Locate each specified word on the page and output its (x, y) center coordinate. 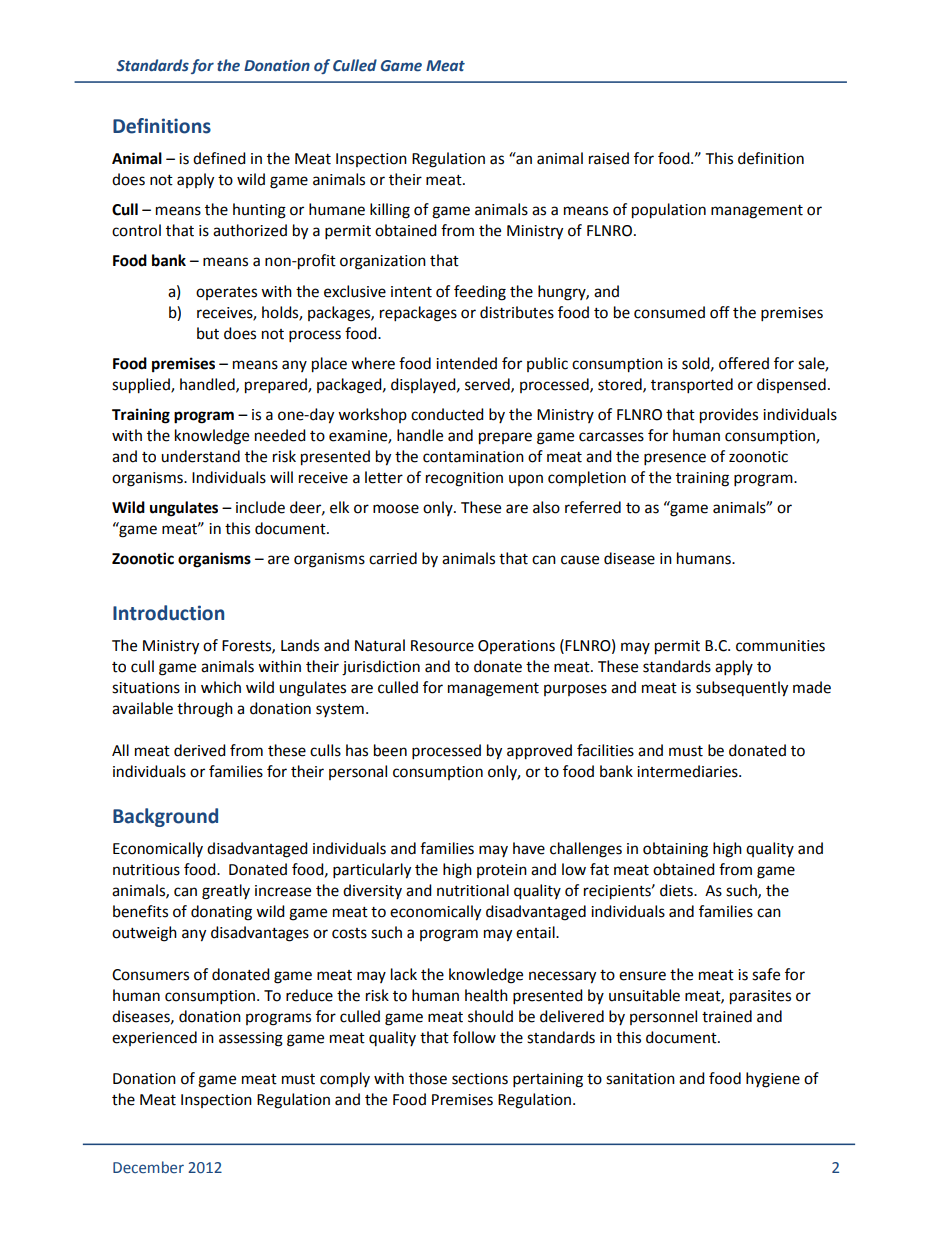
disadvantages (260, 934)
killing (390, 211)
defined (219, 158)
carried (393, 558)
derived (200, 750)
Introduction (168, 613)
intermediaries (688, 771)
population (669, 211)
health (486, 995)
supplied (142, 386)
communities (780, 646)
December (148, 1167)
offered (744, 363)
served (488, 385)
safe (766, 974)
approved (539, 752)
